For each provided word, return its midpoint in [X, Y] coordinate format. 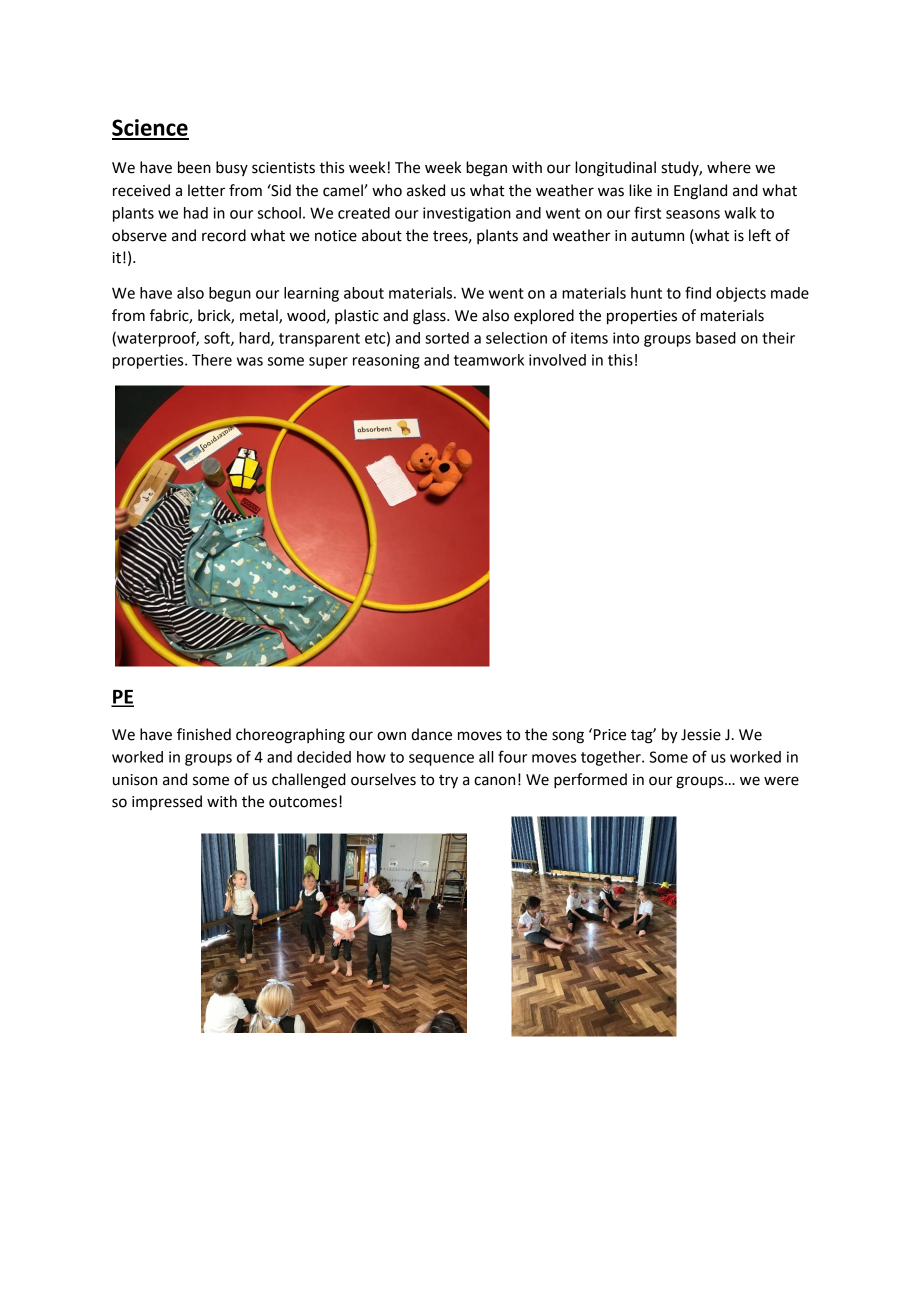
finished [204, 734]
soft [218, 338]
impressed [167, 802]
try [448, 782]
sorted [447, 338]
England [700, 192]
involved [557, 360]
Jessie [701, 735]
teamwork [489, 360]
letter [206, 190]
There [212, 360]
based [716, 338]
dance [431, 734]
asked [426, 190]
